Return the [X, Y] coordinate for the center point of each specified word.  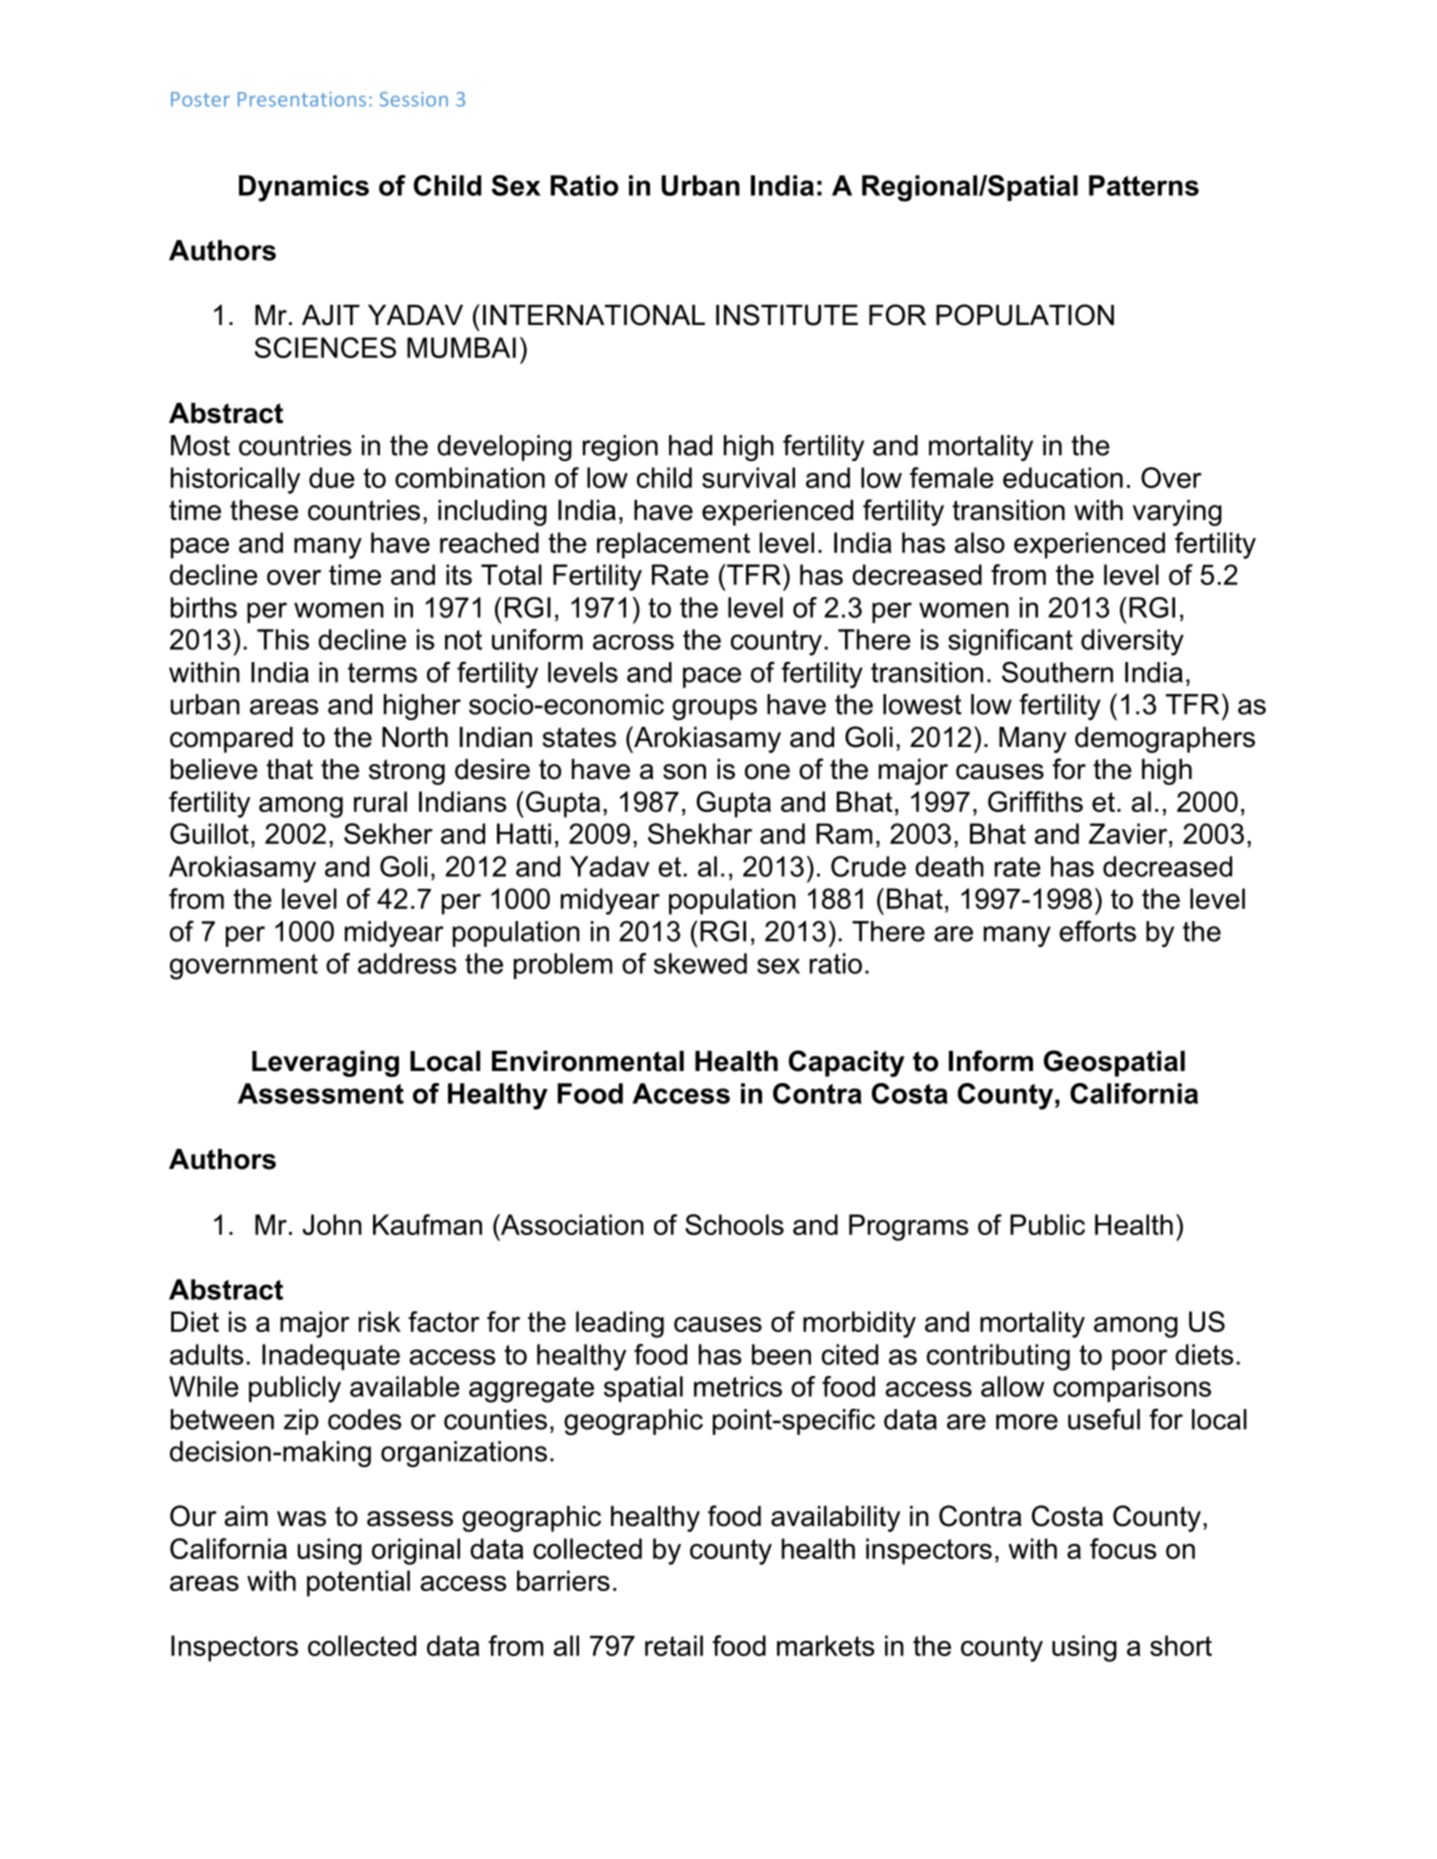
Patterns [1144, 185]
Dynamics [304, 188]
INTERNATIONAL [594, 315]
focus [1123, 1548]
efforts [1098, 931]
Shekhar [700, 833]
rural [380, 801]
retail [674, 1645]
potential [358, 1583]
